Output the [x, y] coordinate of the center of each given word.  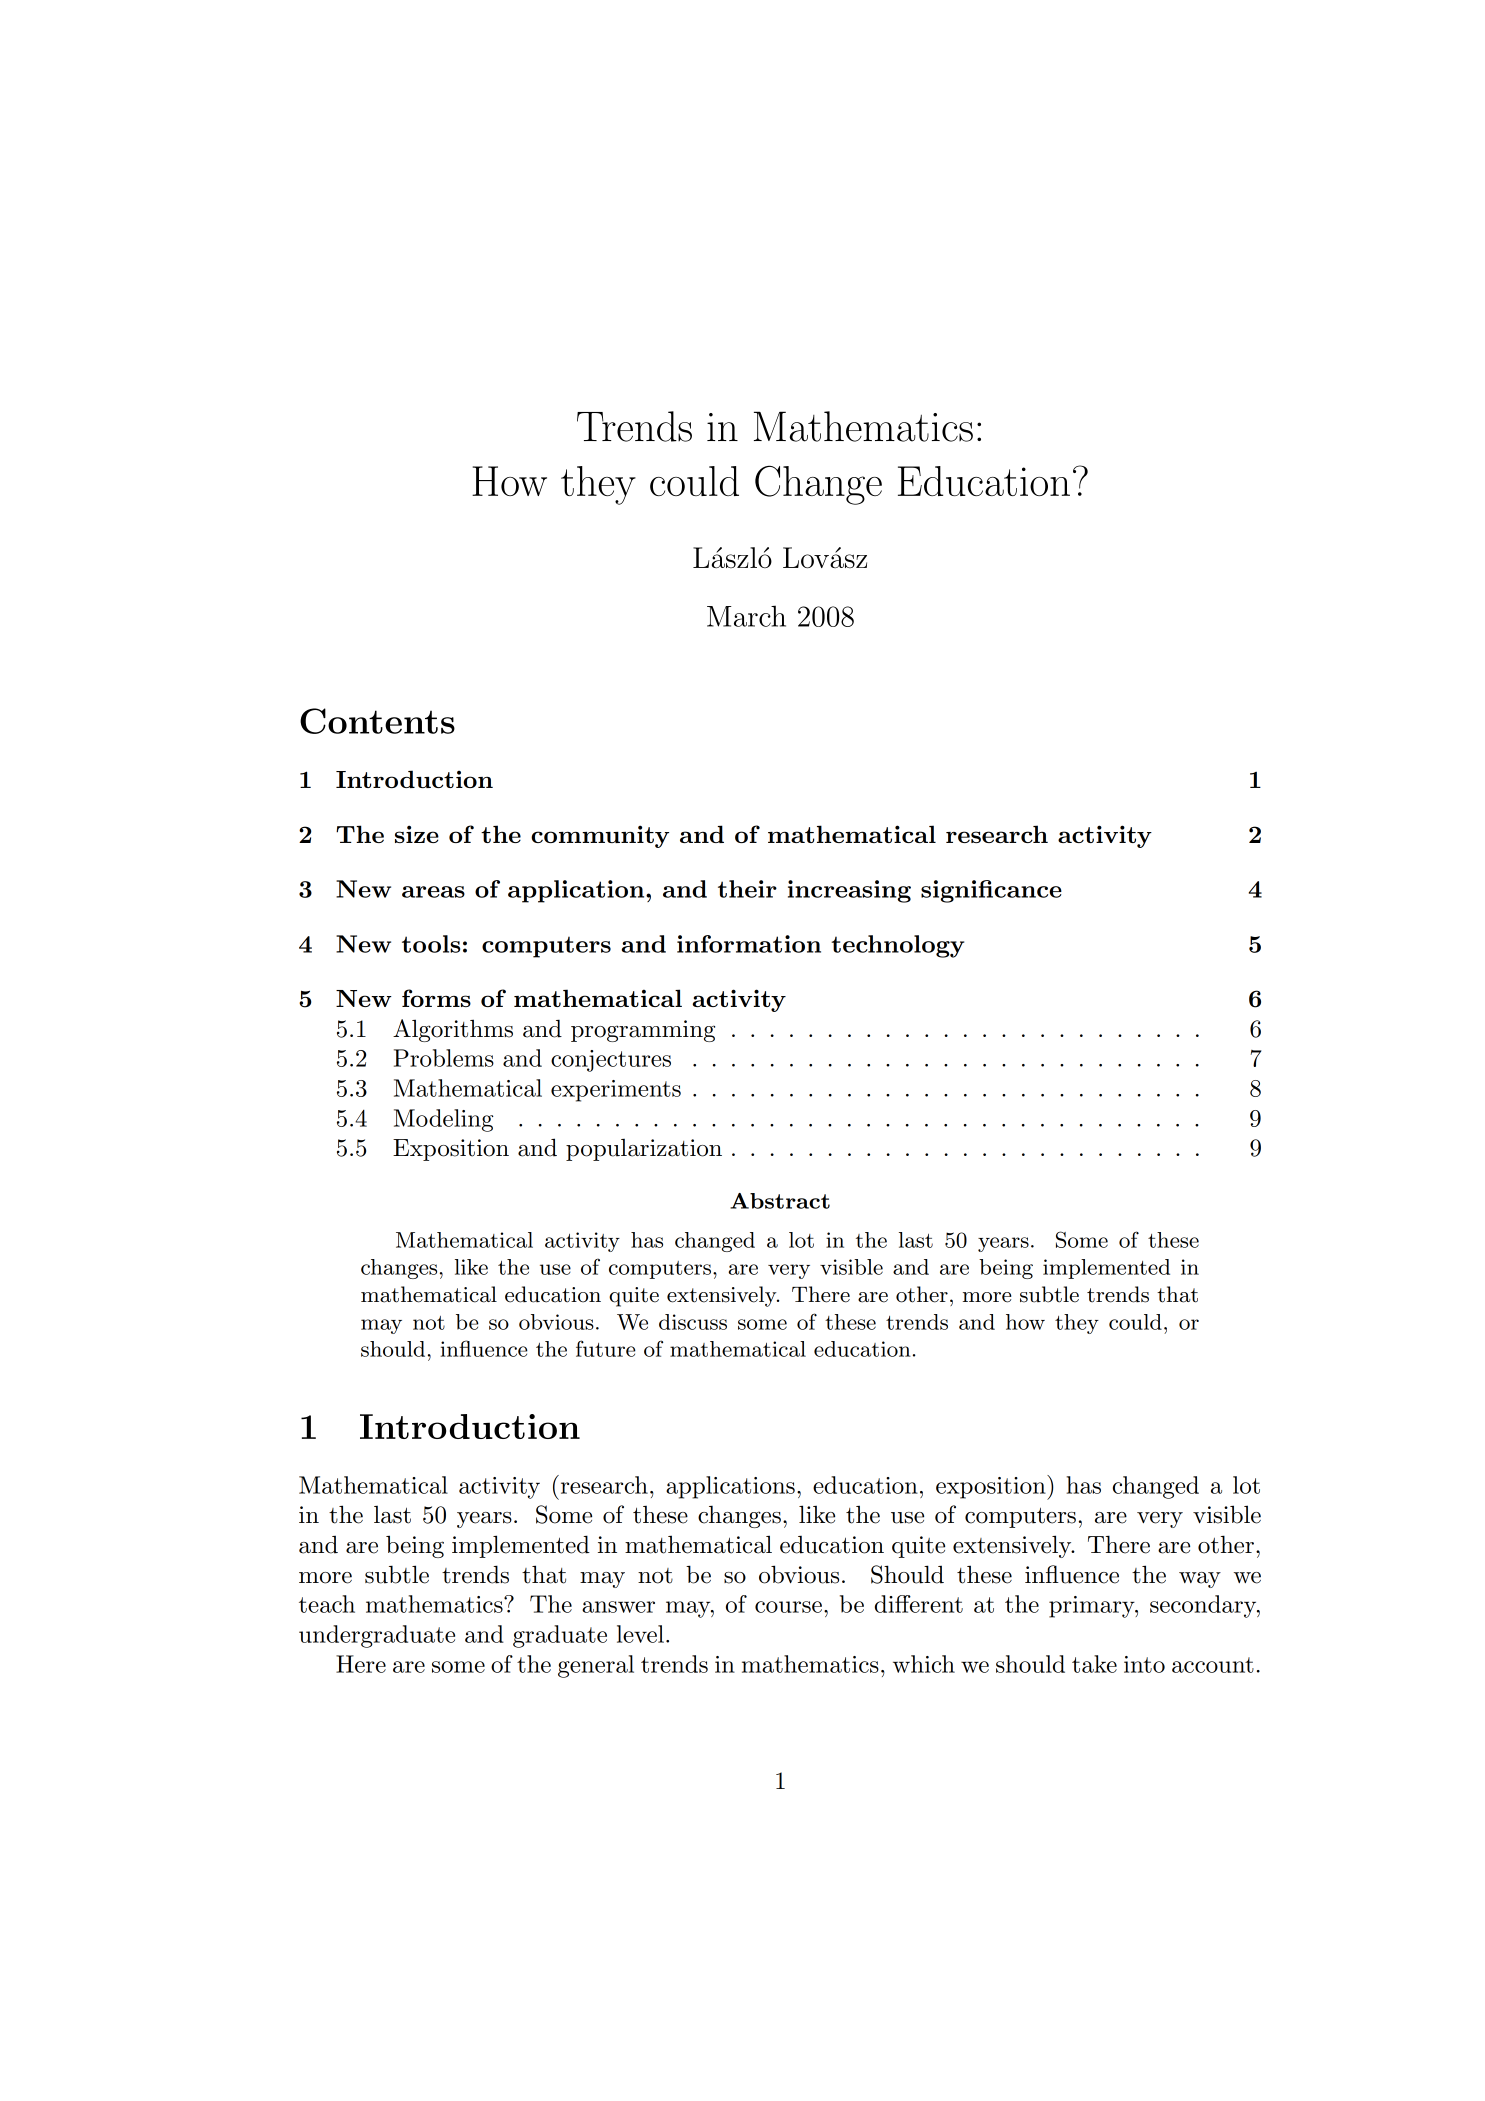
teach [327, 1604]
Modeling [444, 1120]
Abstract [780, 1201]
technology [897, 946]
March [746, 616]
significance [991, 891]
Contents [377, 721]
